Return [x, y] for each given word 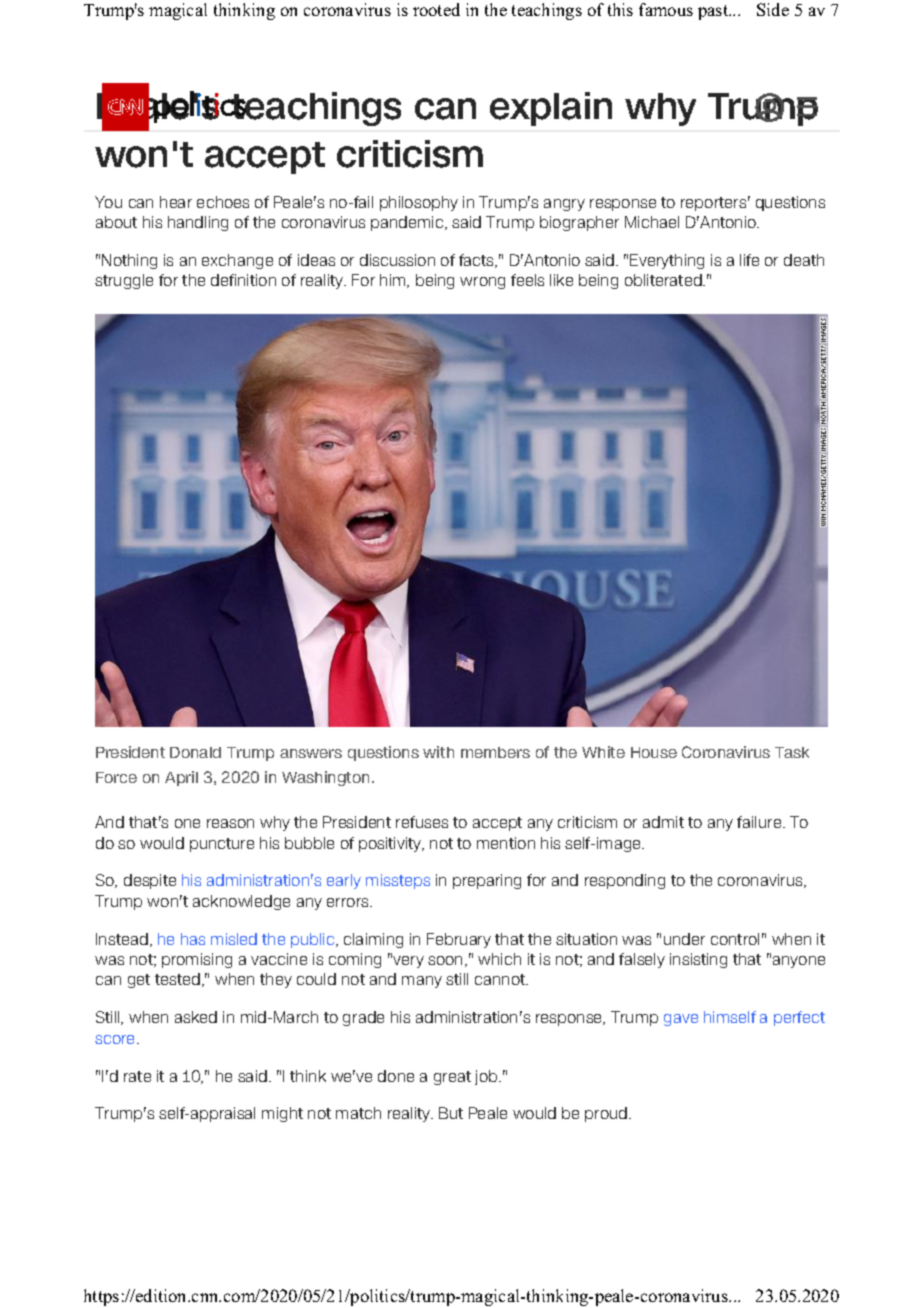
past [714, 12]
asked [196, 1017]
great [452, 1078]
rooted [436, 9]
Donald [195, 752]
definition [243, 280]
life [749, 260]
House [654, 752]
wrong [482, 283]
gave [681, 1020]
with [438, 752]
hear [176, 202]
